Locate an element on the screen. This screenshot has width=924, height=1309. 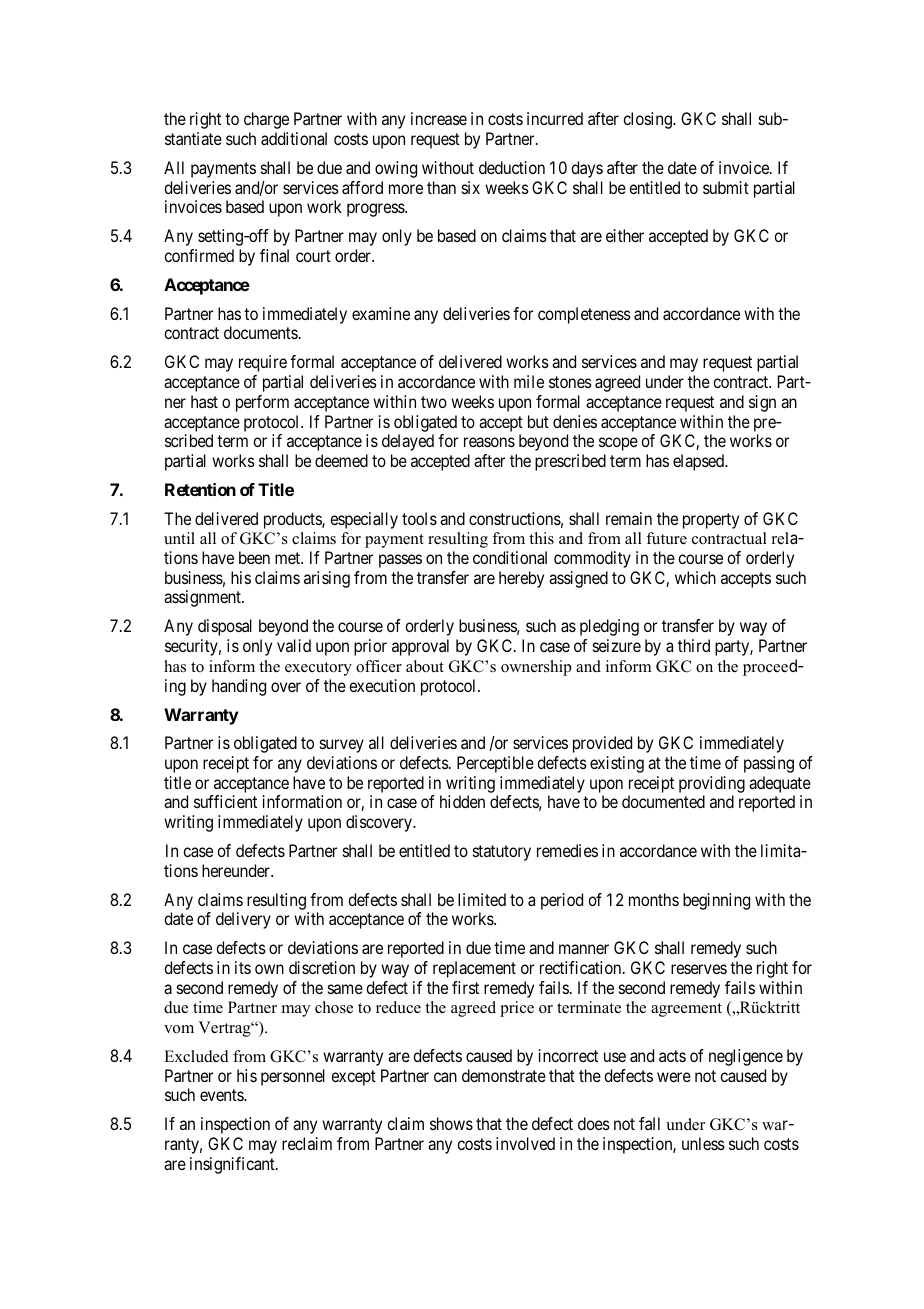
deduction is located at coordinates (512, 167).
